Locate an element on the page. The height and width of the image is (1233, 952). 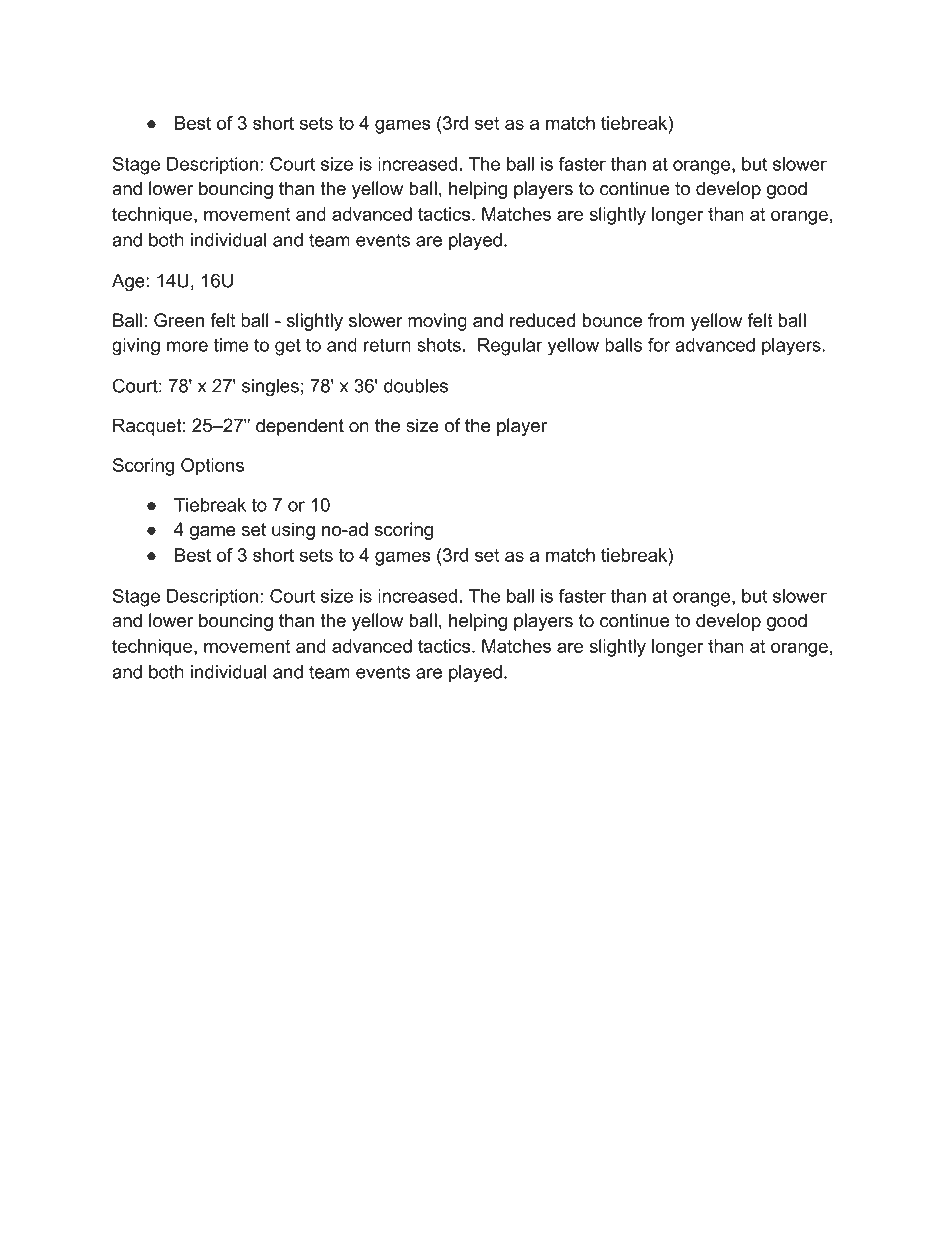
bounce is located at coordinates (612, 320).
